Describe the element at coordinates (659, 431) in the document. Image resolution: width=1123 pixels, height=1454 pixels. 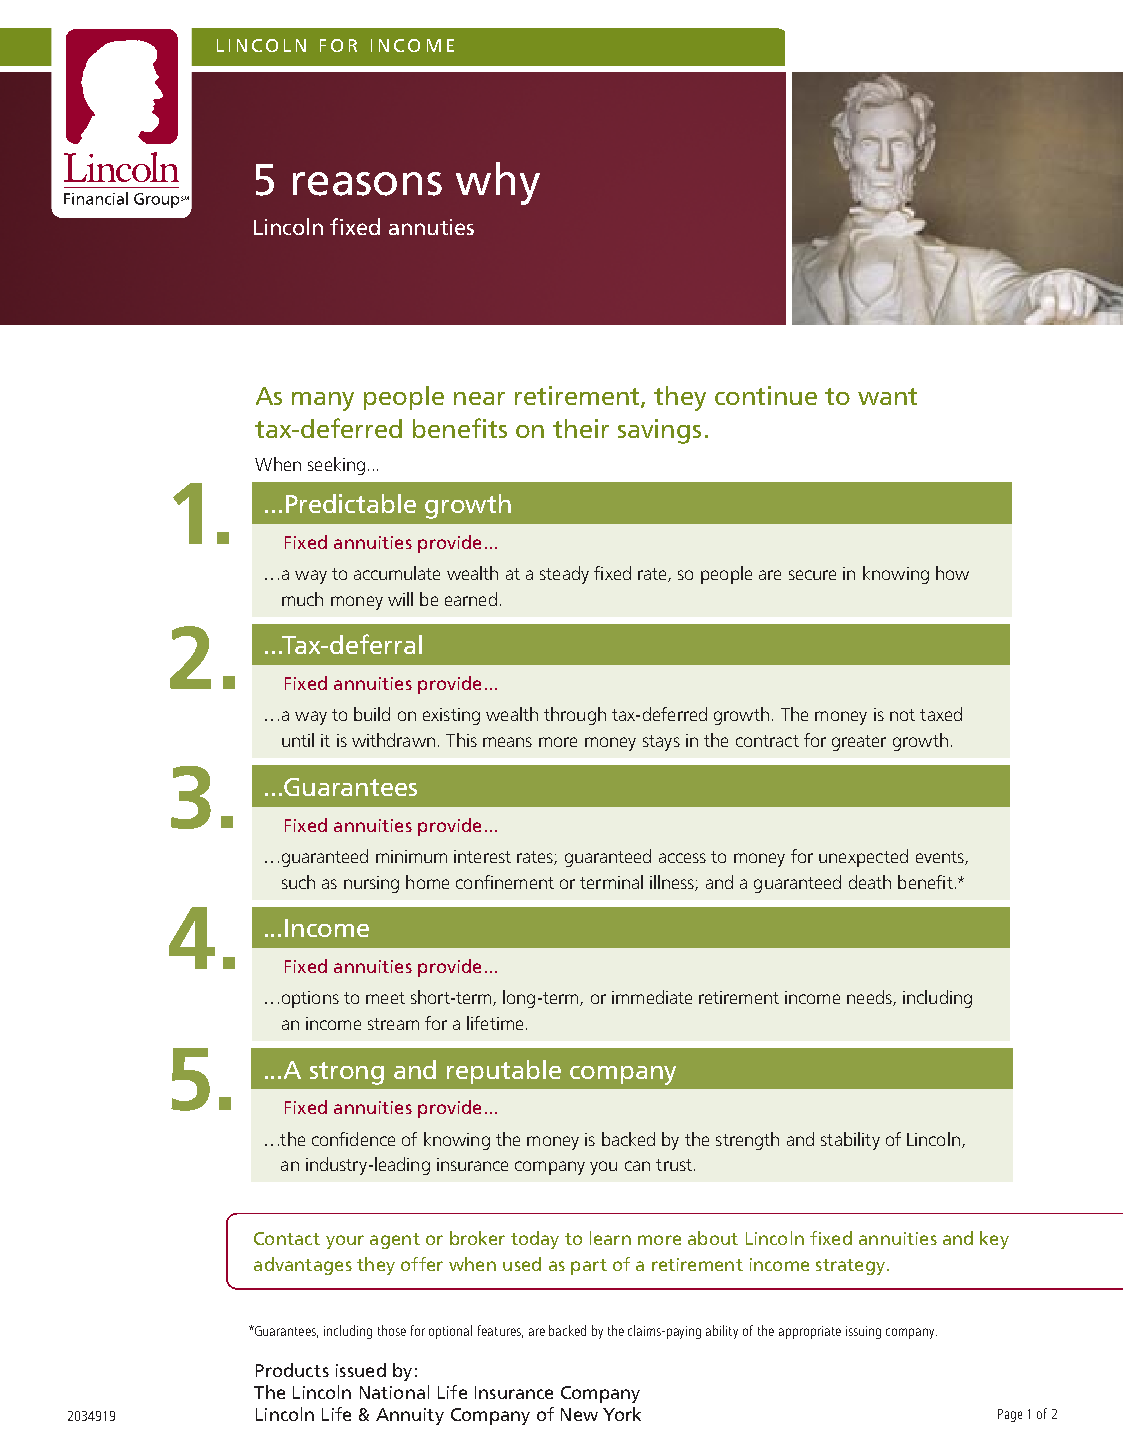
I see `savings` at that location.
